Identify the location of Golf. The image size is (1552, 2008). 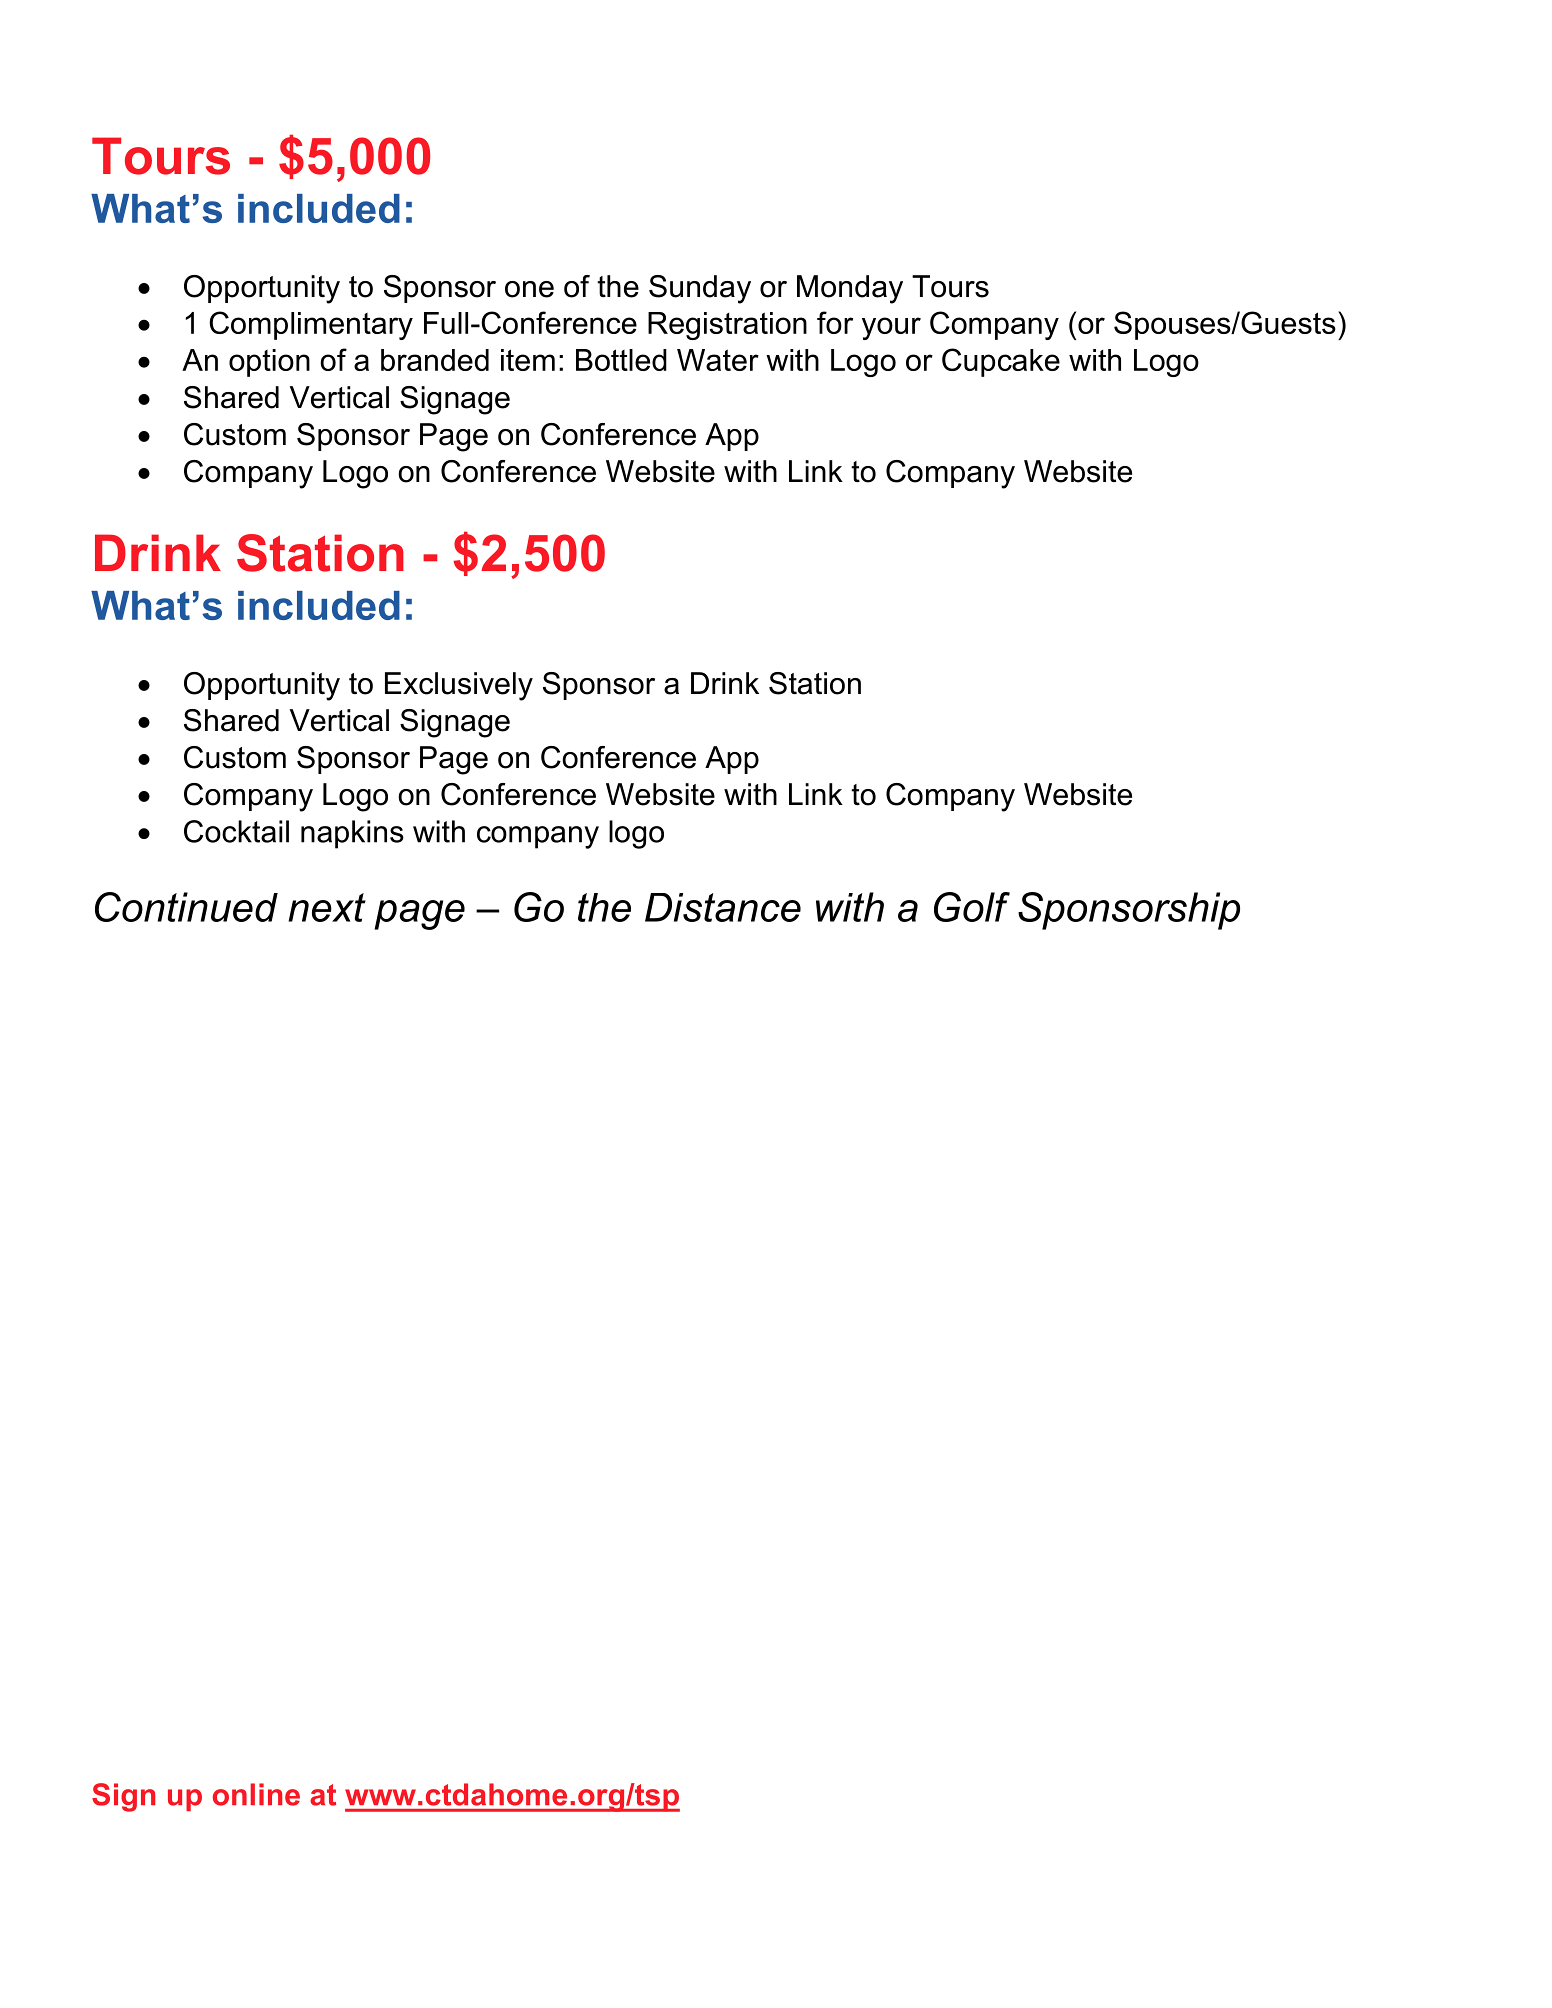
(972, 907).
